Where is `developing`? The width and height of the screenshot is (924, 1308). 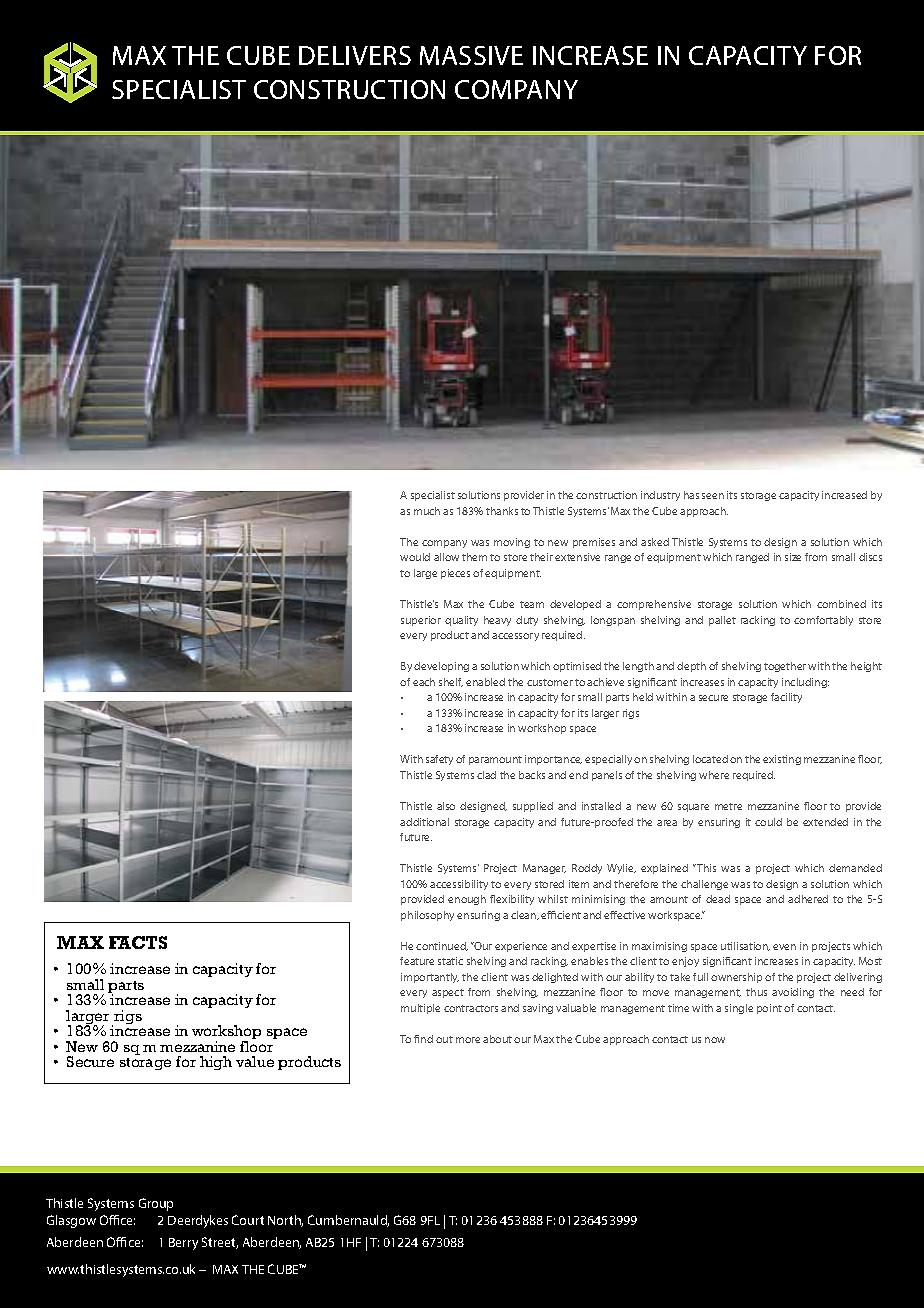
developing is located at coordinates (441, 667).
